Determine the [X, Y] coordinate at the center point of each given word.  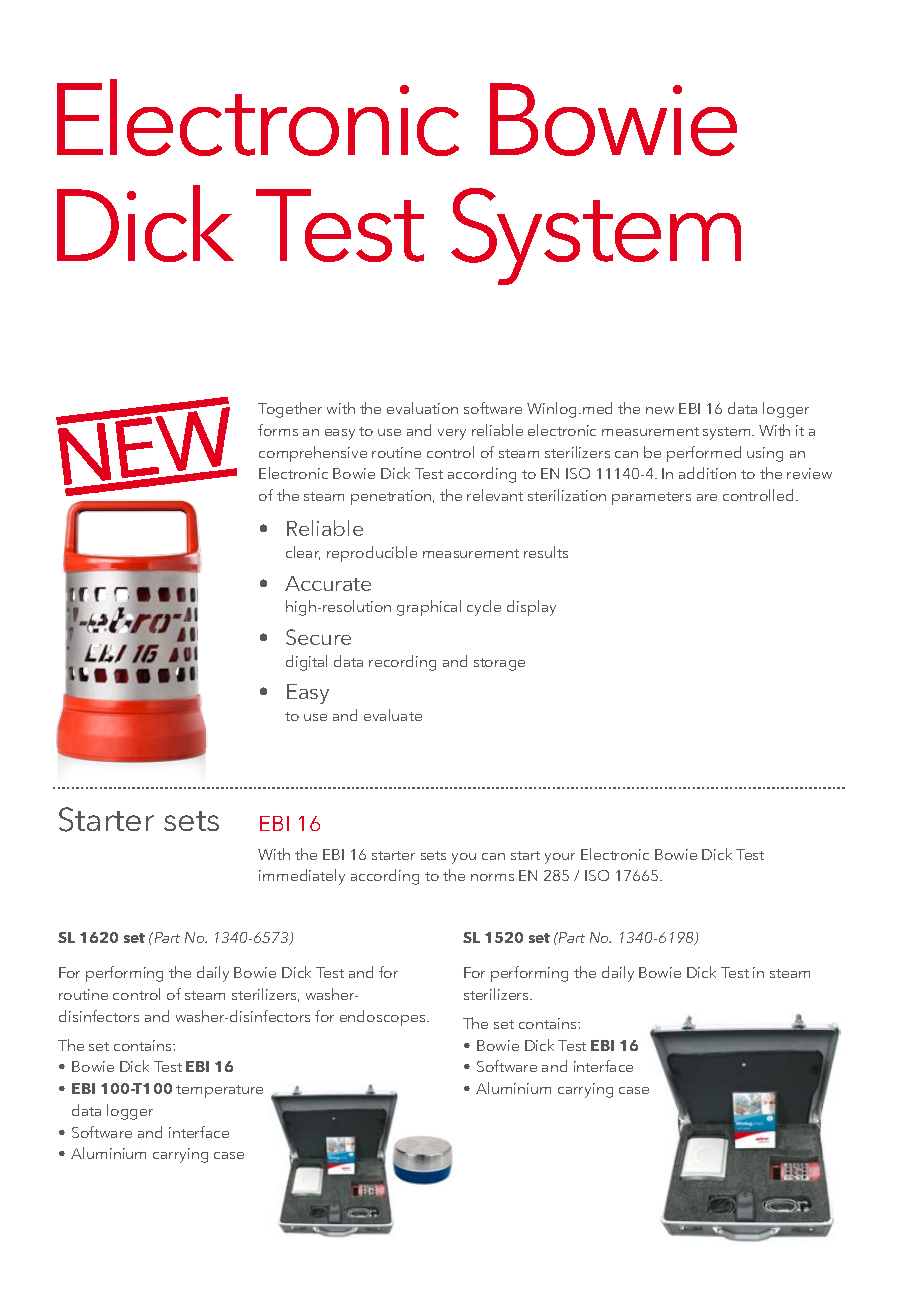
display [531, 608]
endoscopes [384, 1018]
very [452, 434]
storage [499, 664]
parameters [651, 498]
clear [303, 553]
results [546, 552]
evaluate [393, 715]
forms [278, 430]
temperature [219, 1091]
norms [492, 877]
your [560, 858]
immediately [302, 877]
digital [306, 663]
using [765, 454]
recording [402, 663]
